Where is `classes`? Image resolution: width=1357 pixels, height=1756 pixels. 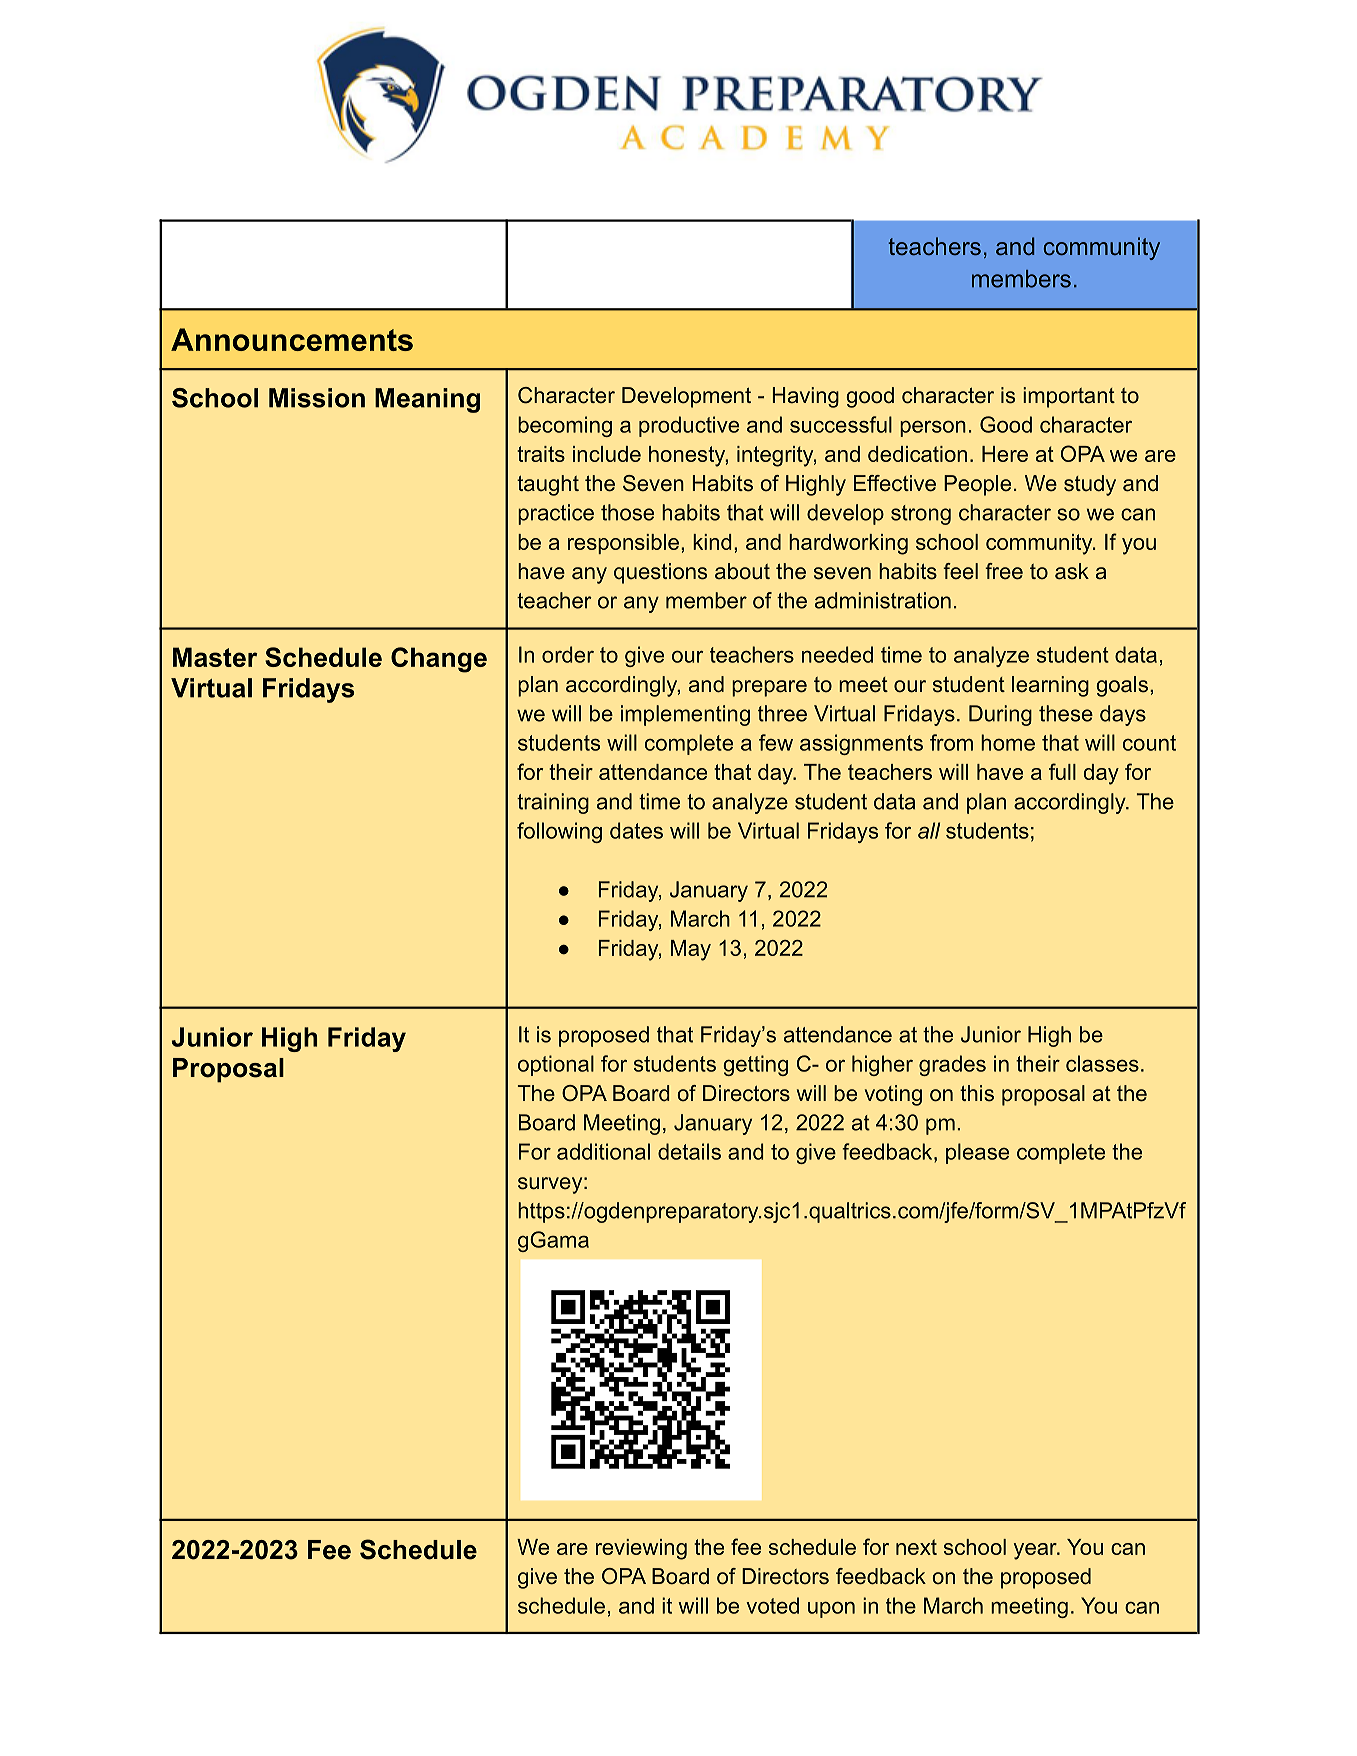
classes is located at coordinates (1102, 1063).
